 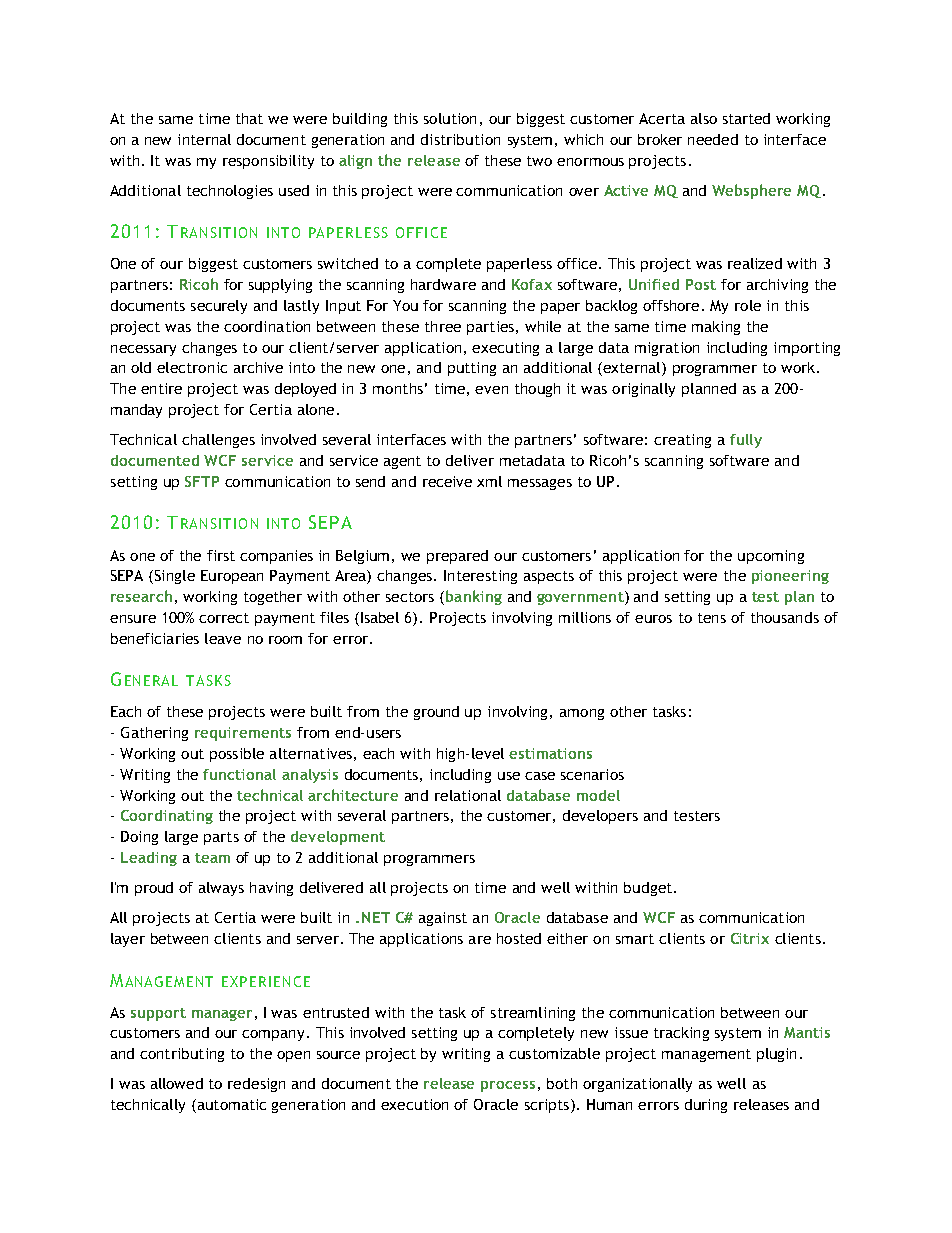 I want to click on receive, so click(x=447, y=481).
